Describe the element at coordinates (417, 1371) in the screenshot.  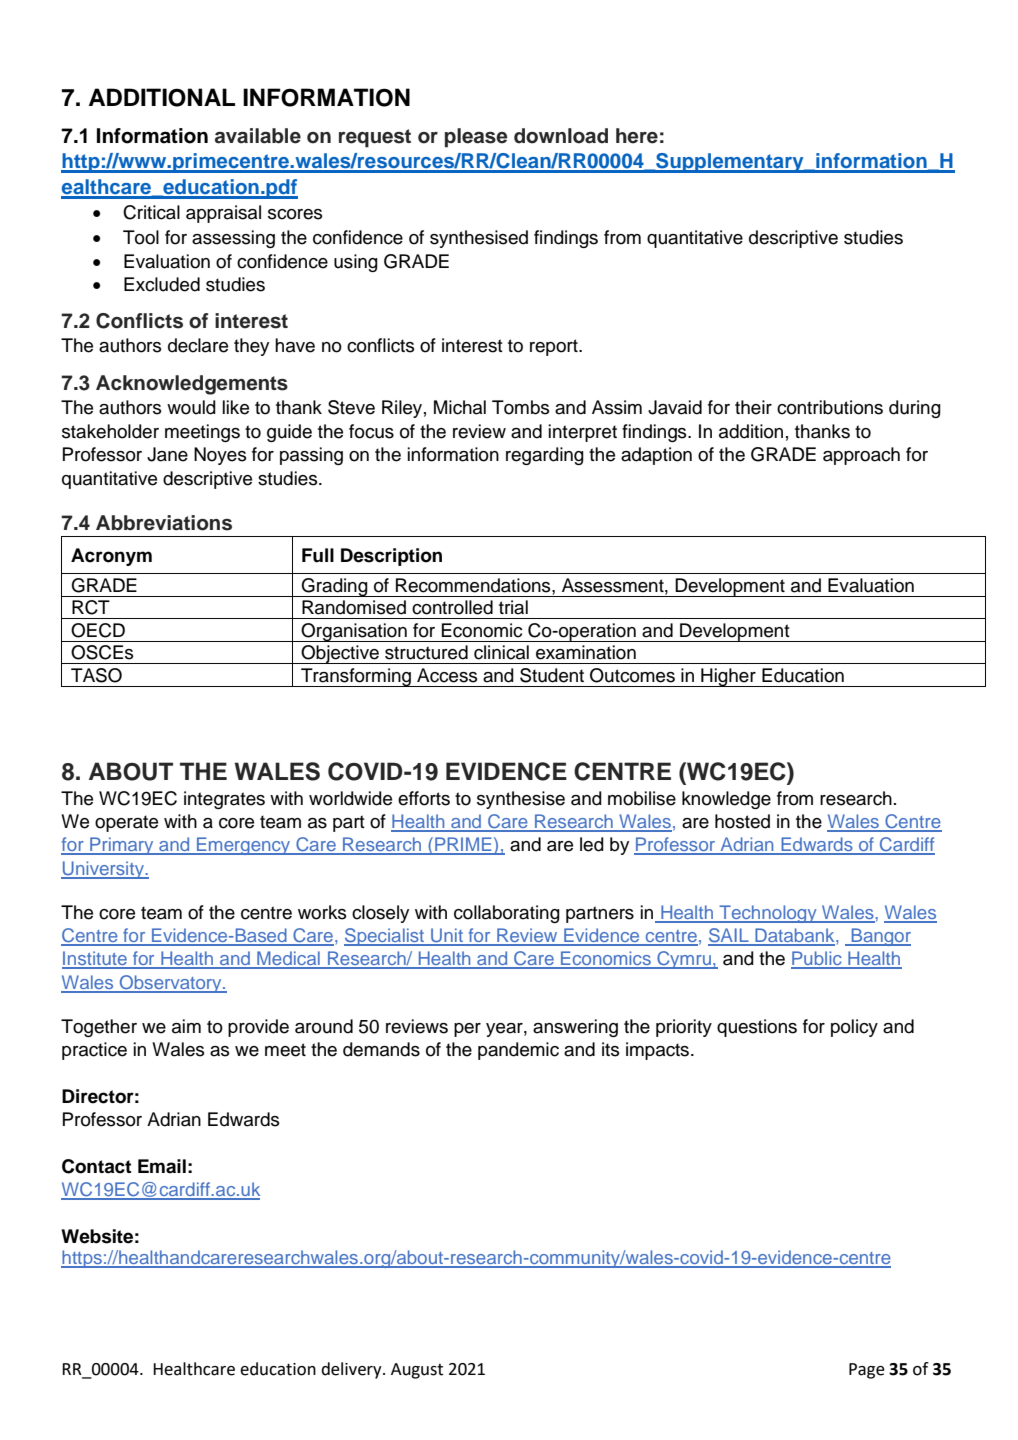
I see `August` at that location.
